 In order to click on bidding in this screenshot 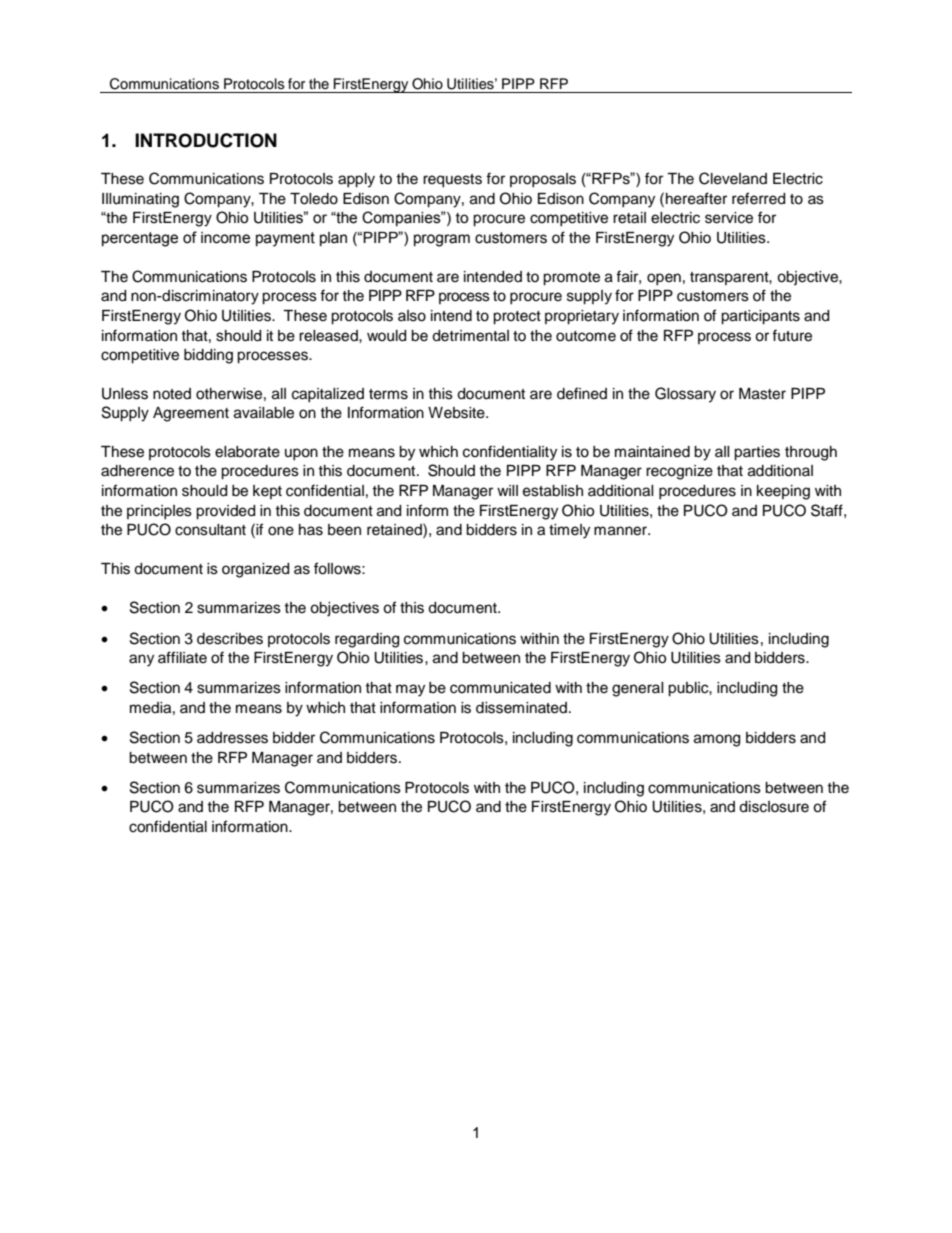, I will do `click(208, 356)`.
